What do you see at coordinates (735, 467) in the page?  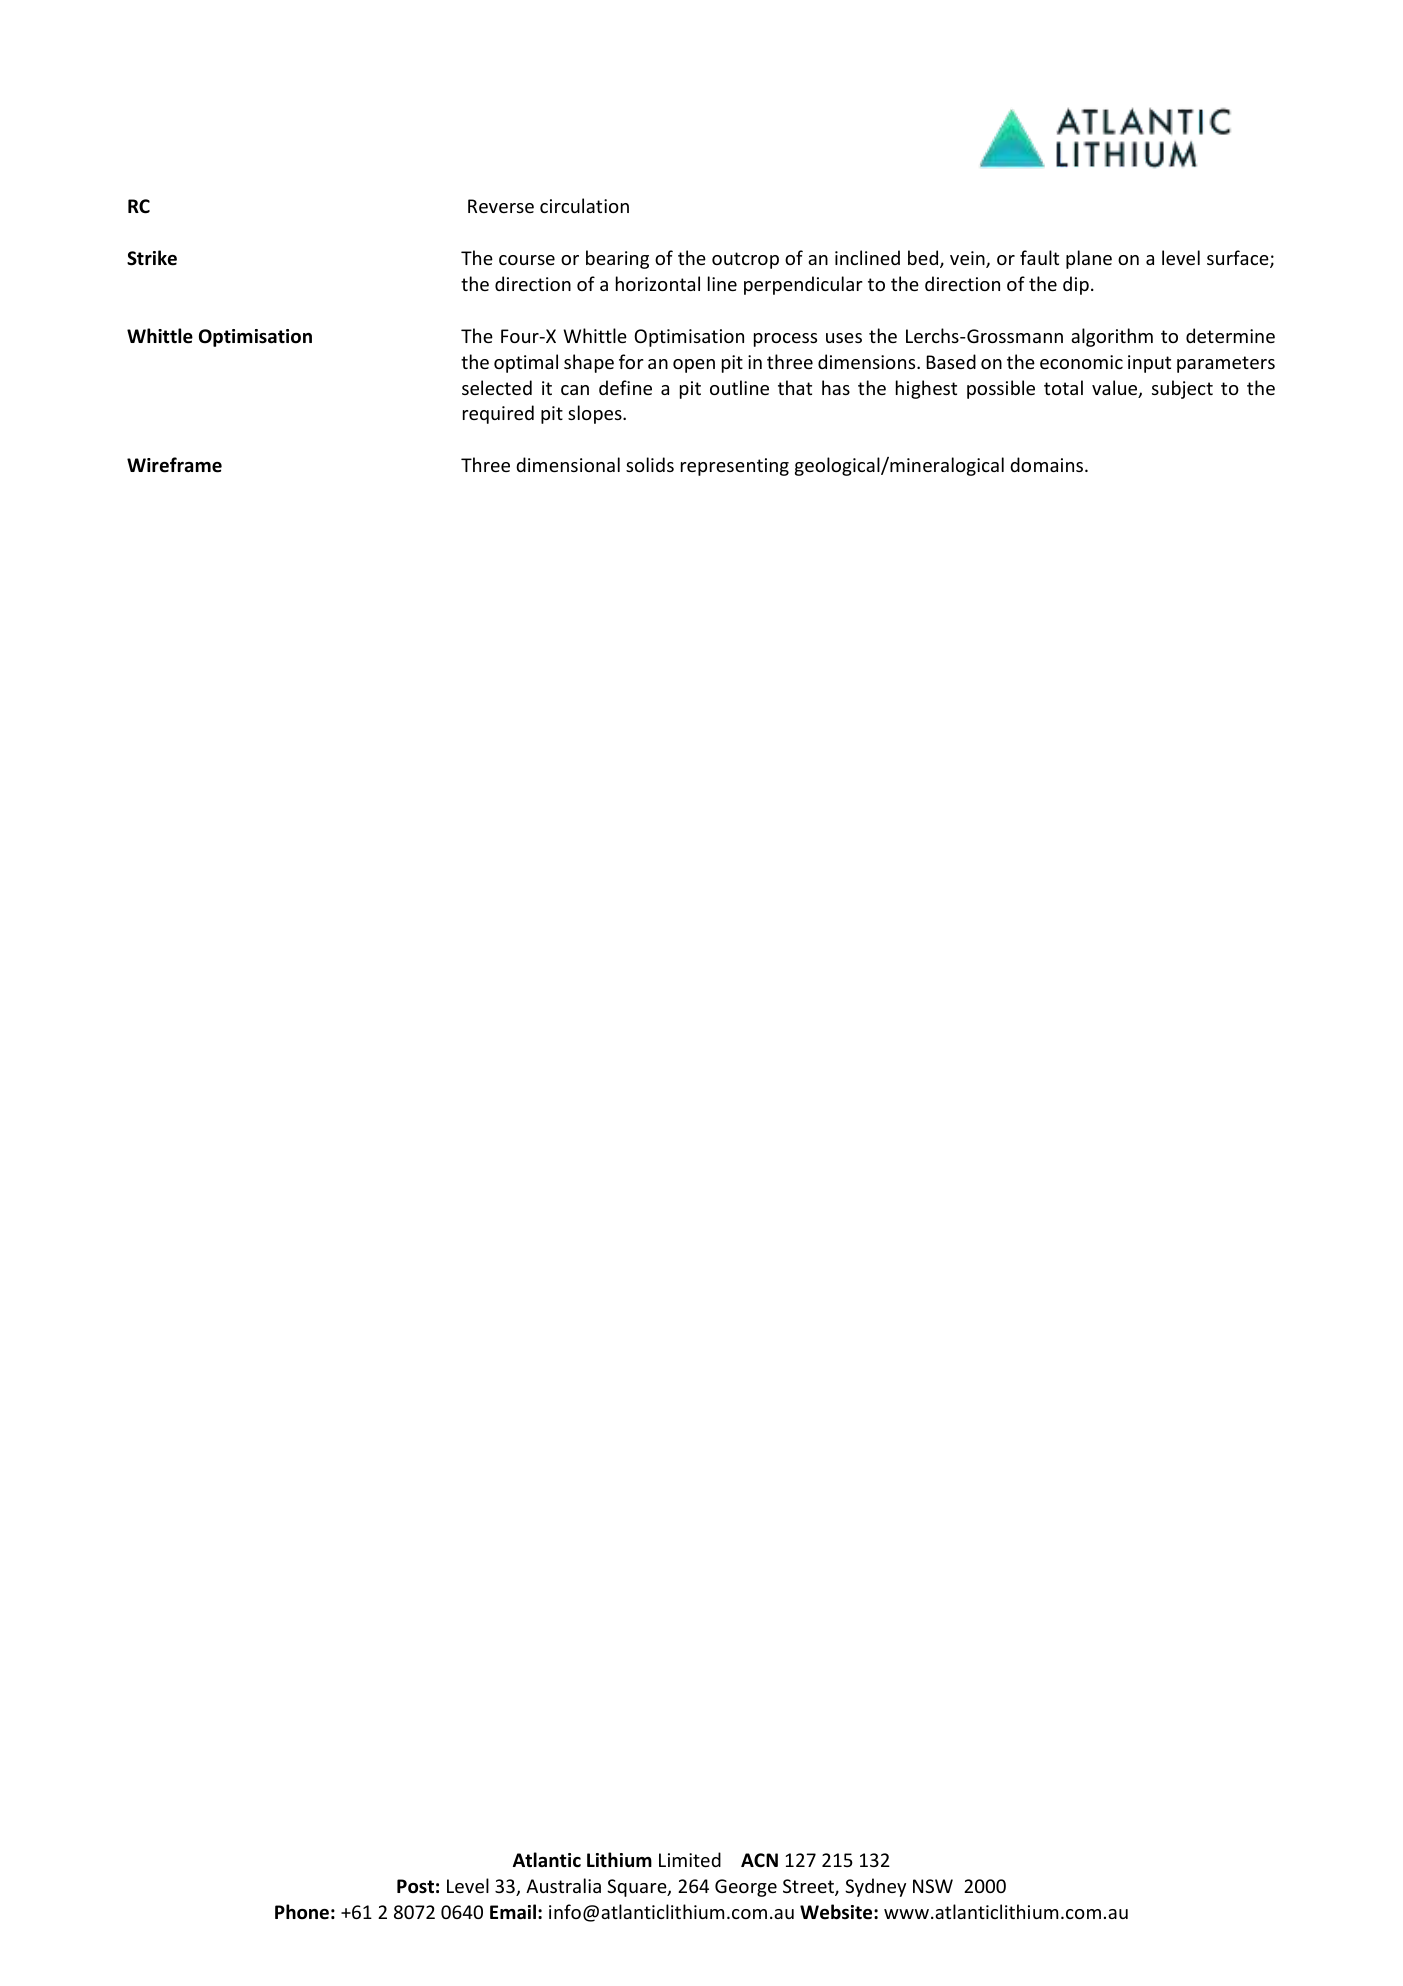 I see `representing` at bounding box center [735, 467].
